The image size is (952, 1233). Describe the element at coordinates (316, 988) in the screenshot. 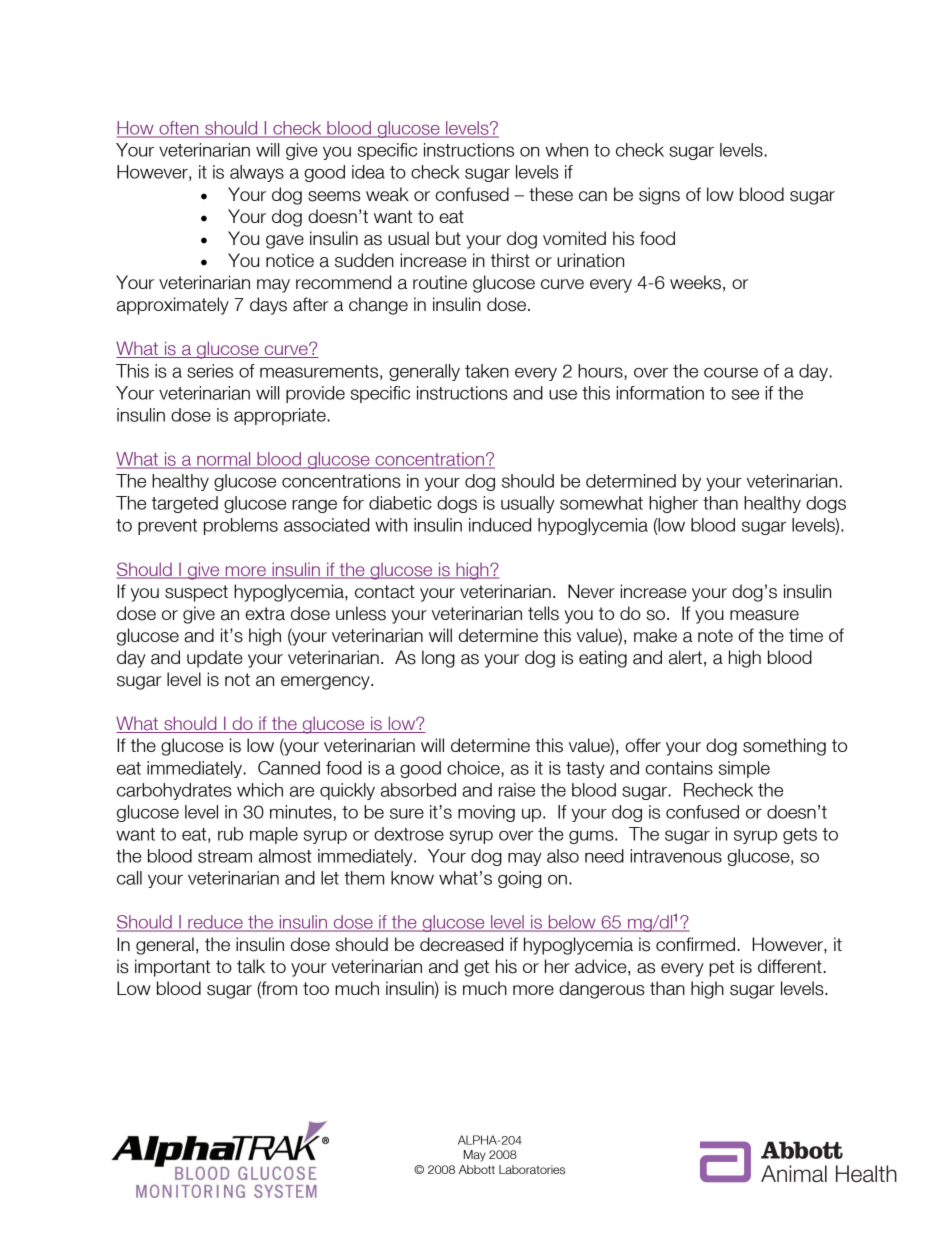

I see `too` at that location.
